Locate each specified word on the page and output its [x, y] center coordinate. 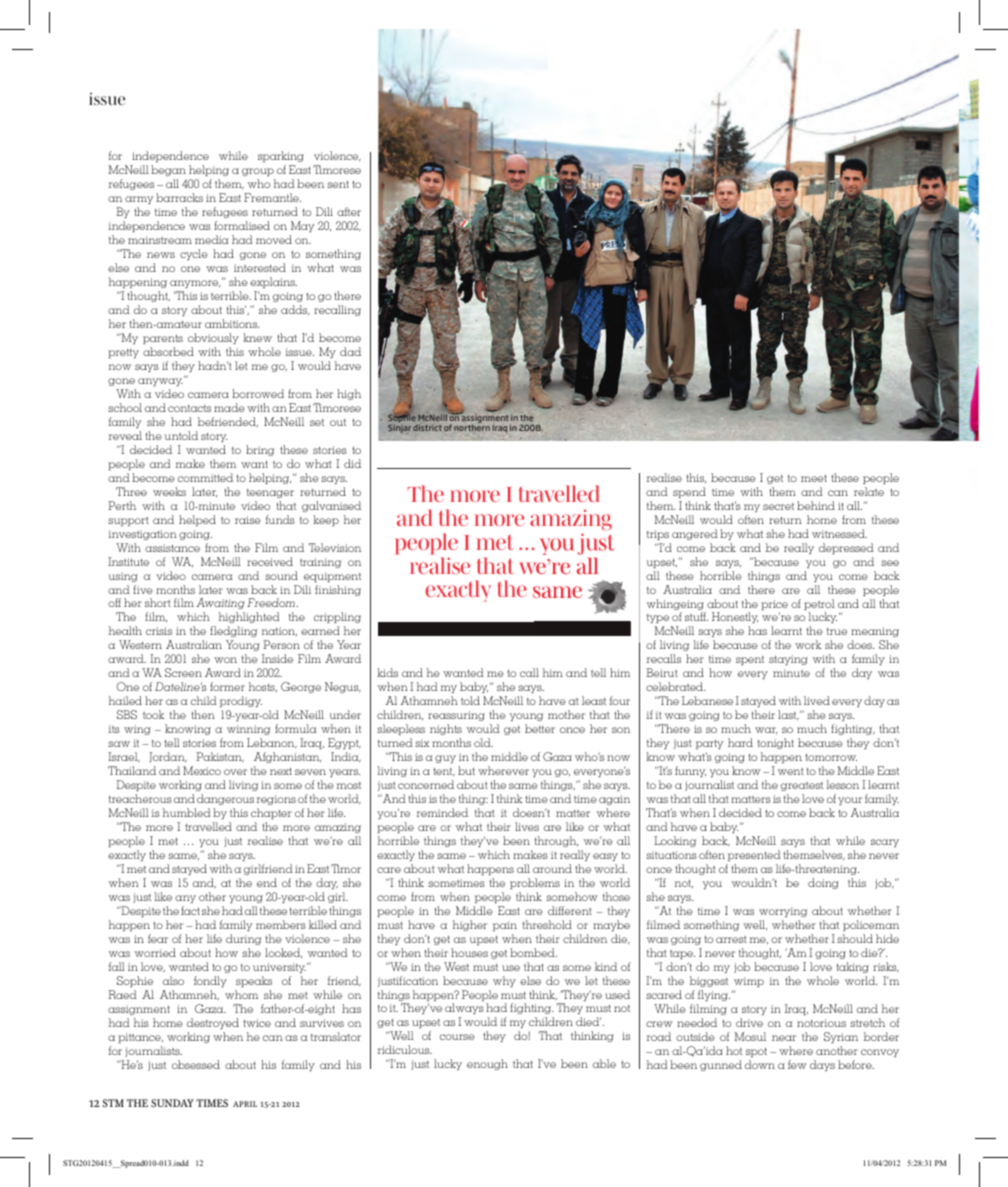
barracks [179, 197]
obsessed [196, 1064]
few [797, 1064]
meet [814, 478]
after [349, 211]
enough [487, 1064]
